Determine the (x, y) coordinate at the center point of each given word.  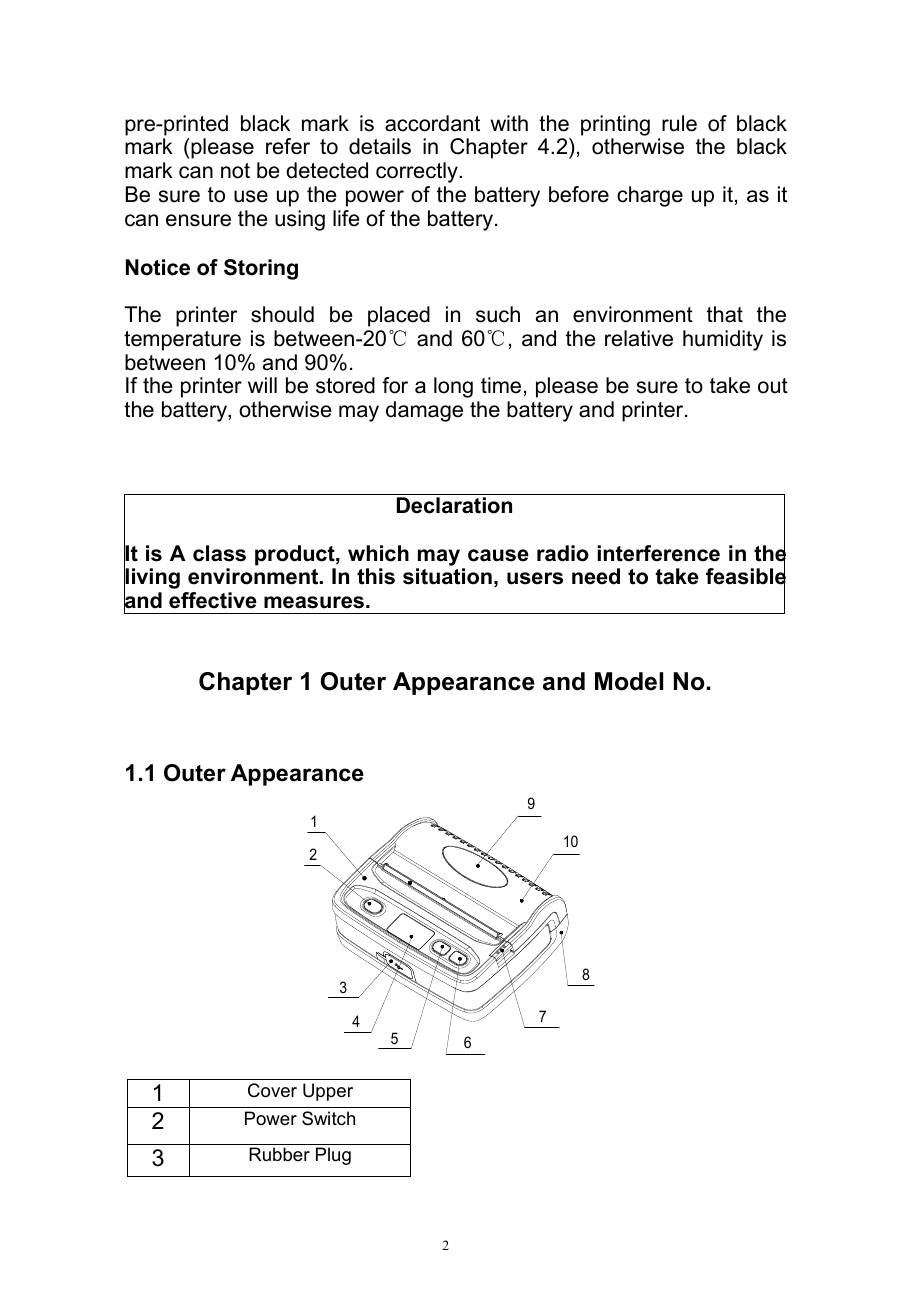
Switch (328, 1118)
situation (447, 576)
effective (213, 600)
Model (629, 681)
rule (679, 123)
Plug (333, 1156)
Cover (272, 1090)
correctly (418, 172)
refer (288, 146)
